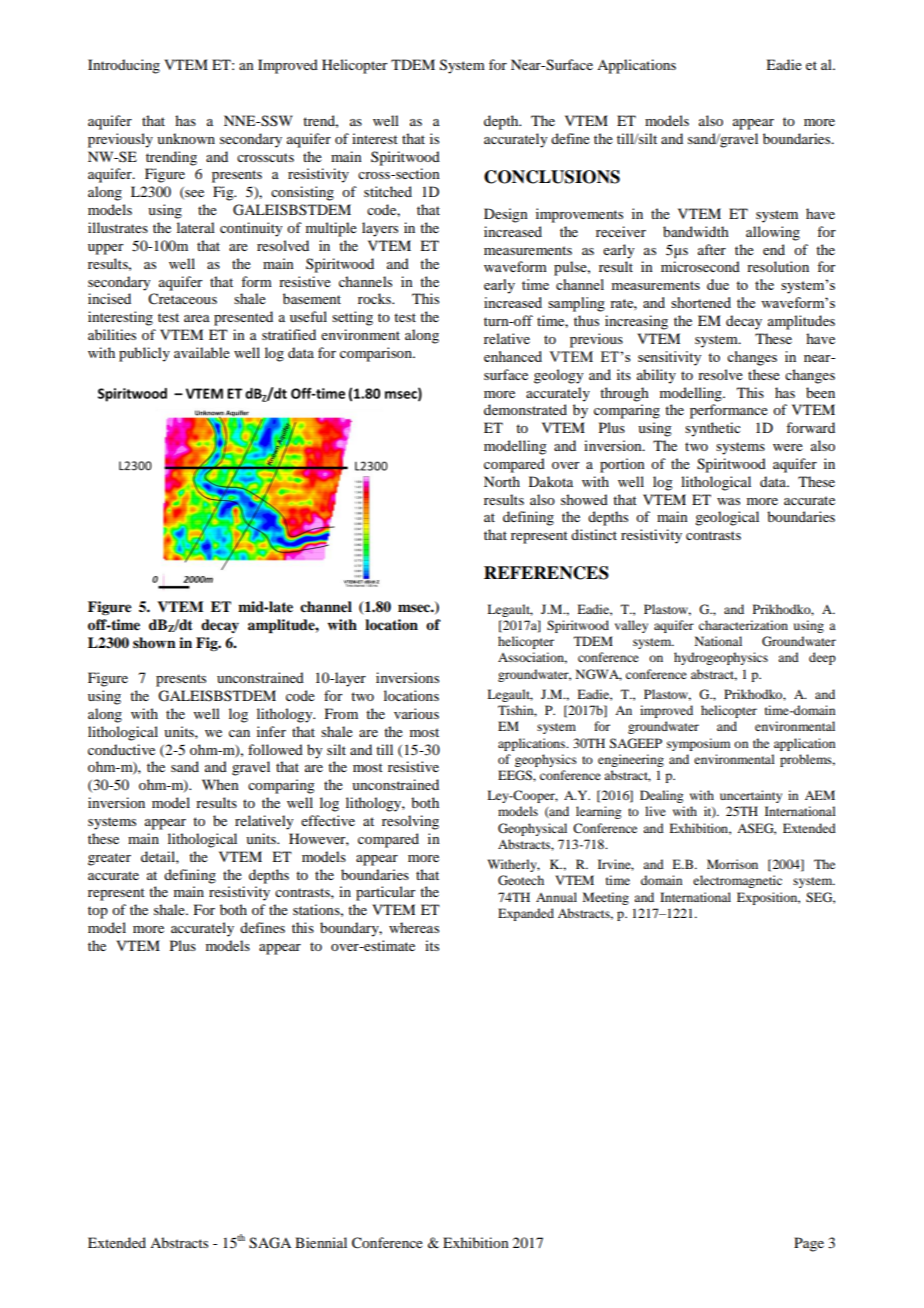 This page has width=924, height=1308. I want to click on SAGA, so click(270, 1243).
